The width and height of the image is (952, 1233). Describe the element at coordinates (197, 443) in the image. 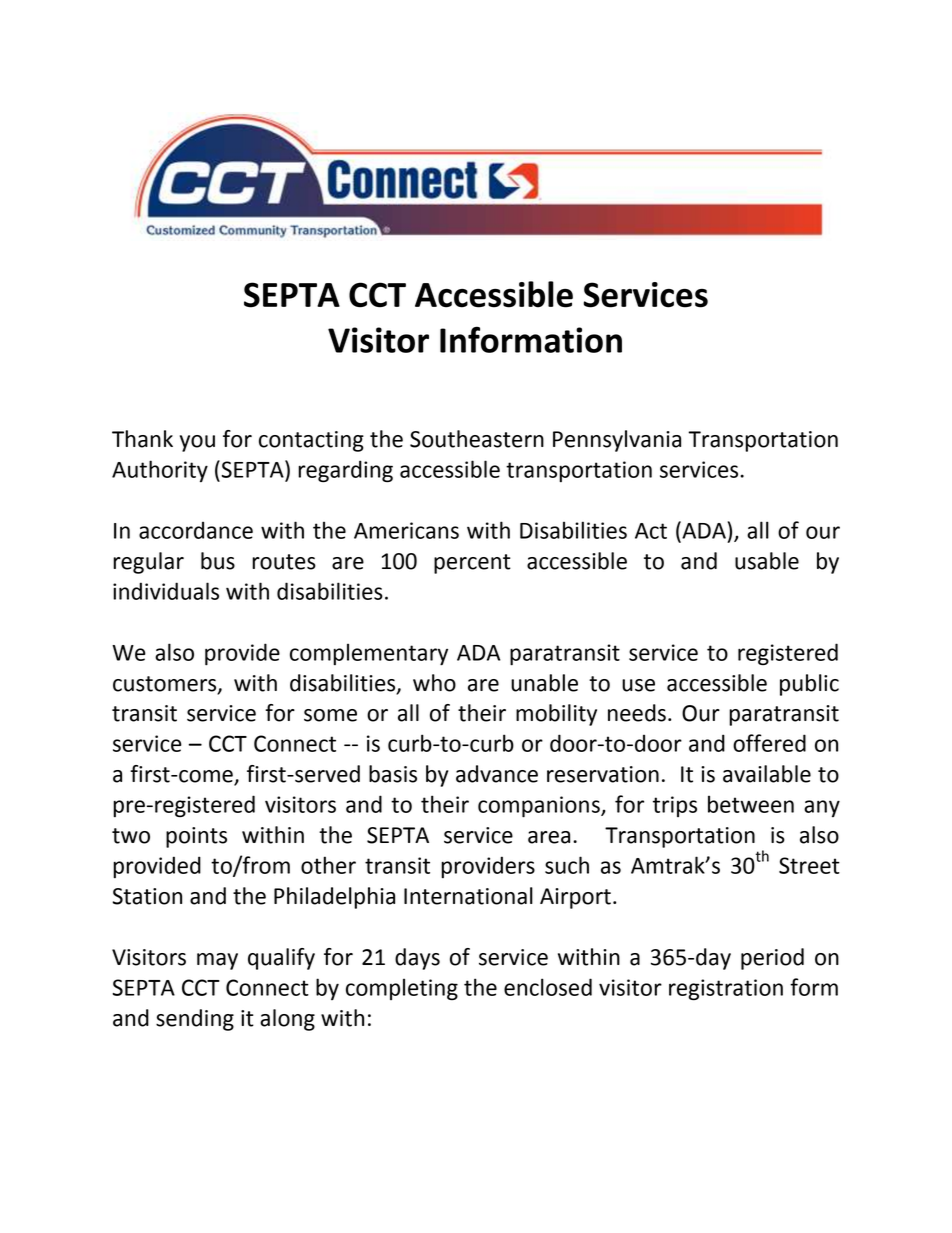

I see `you` at that location.
